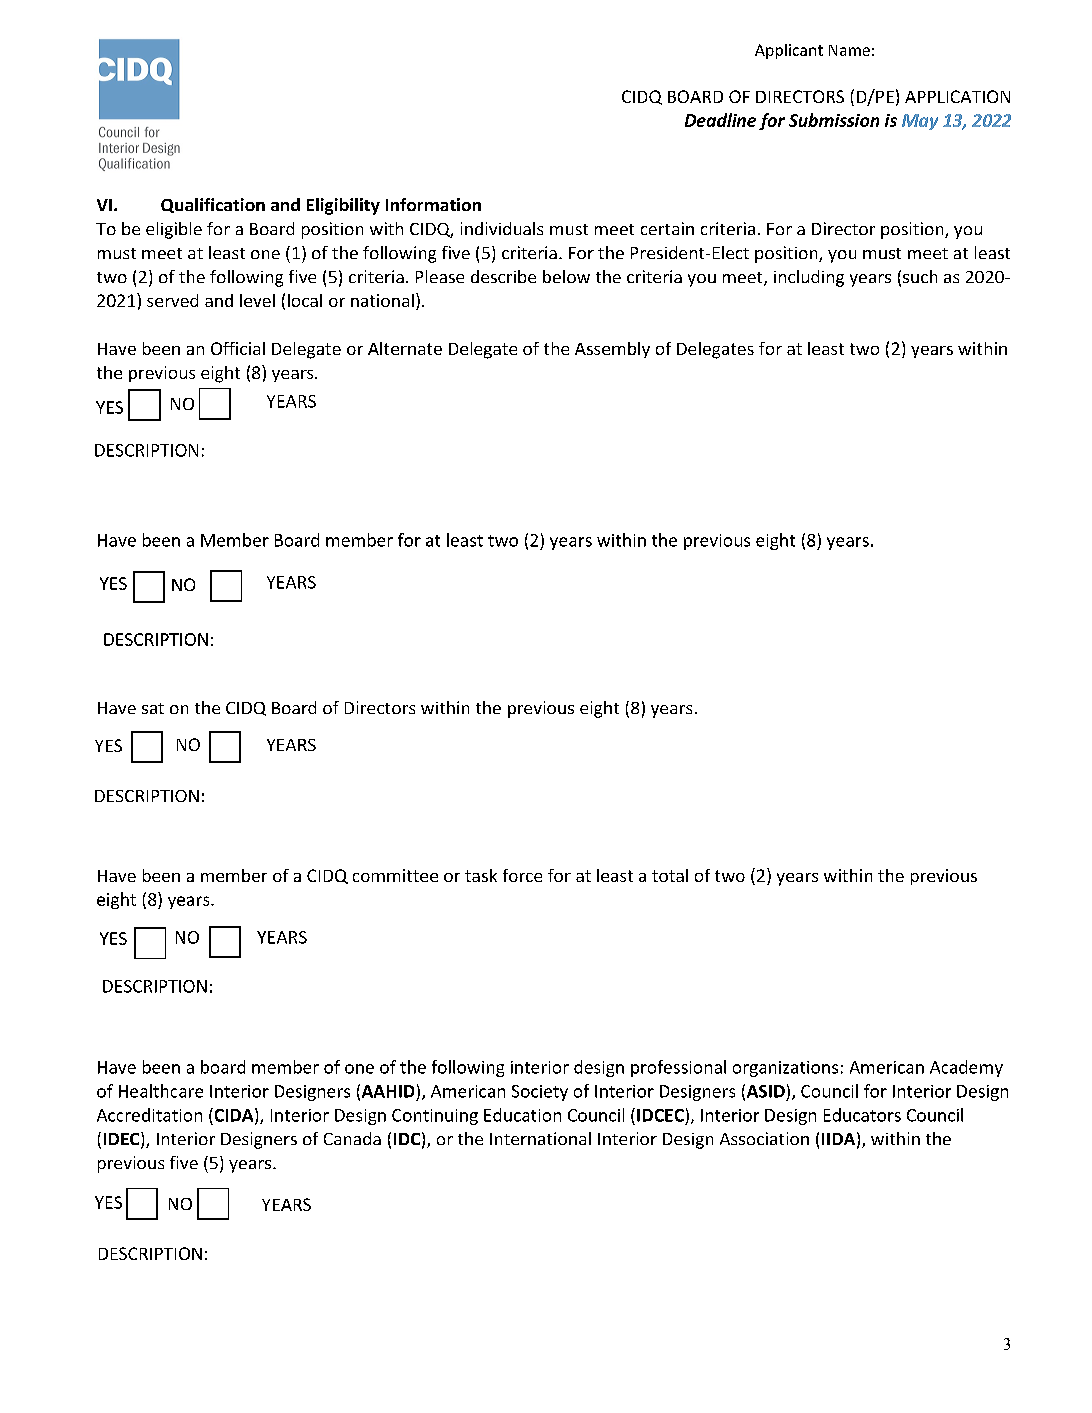  Describe the element at coordinates (670, 875) in the screenshot. I see `total` at that location.
